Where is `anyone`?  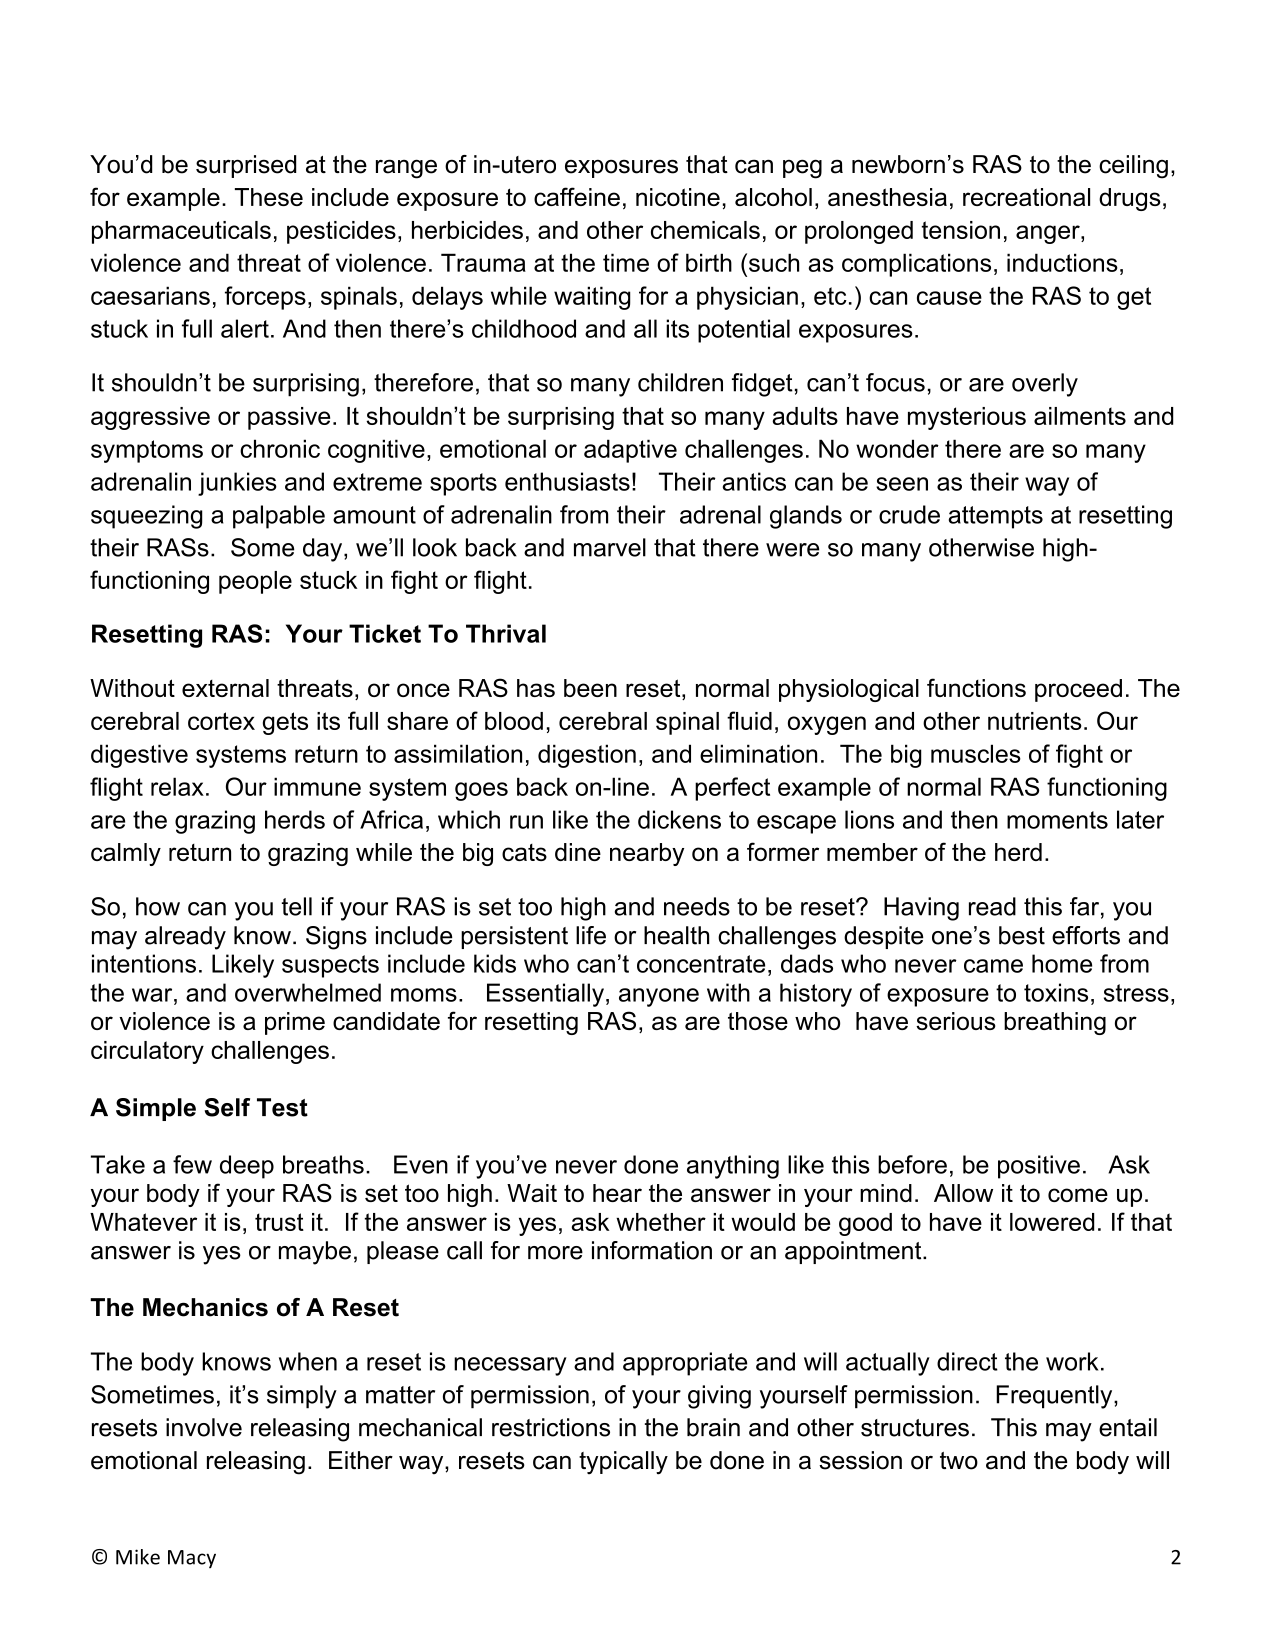 anyone is located at coordinates (659, 997).
